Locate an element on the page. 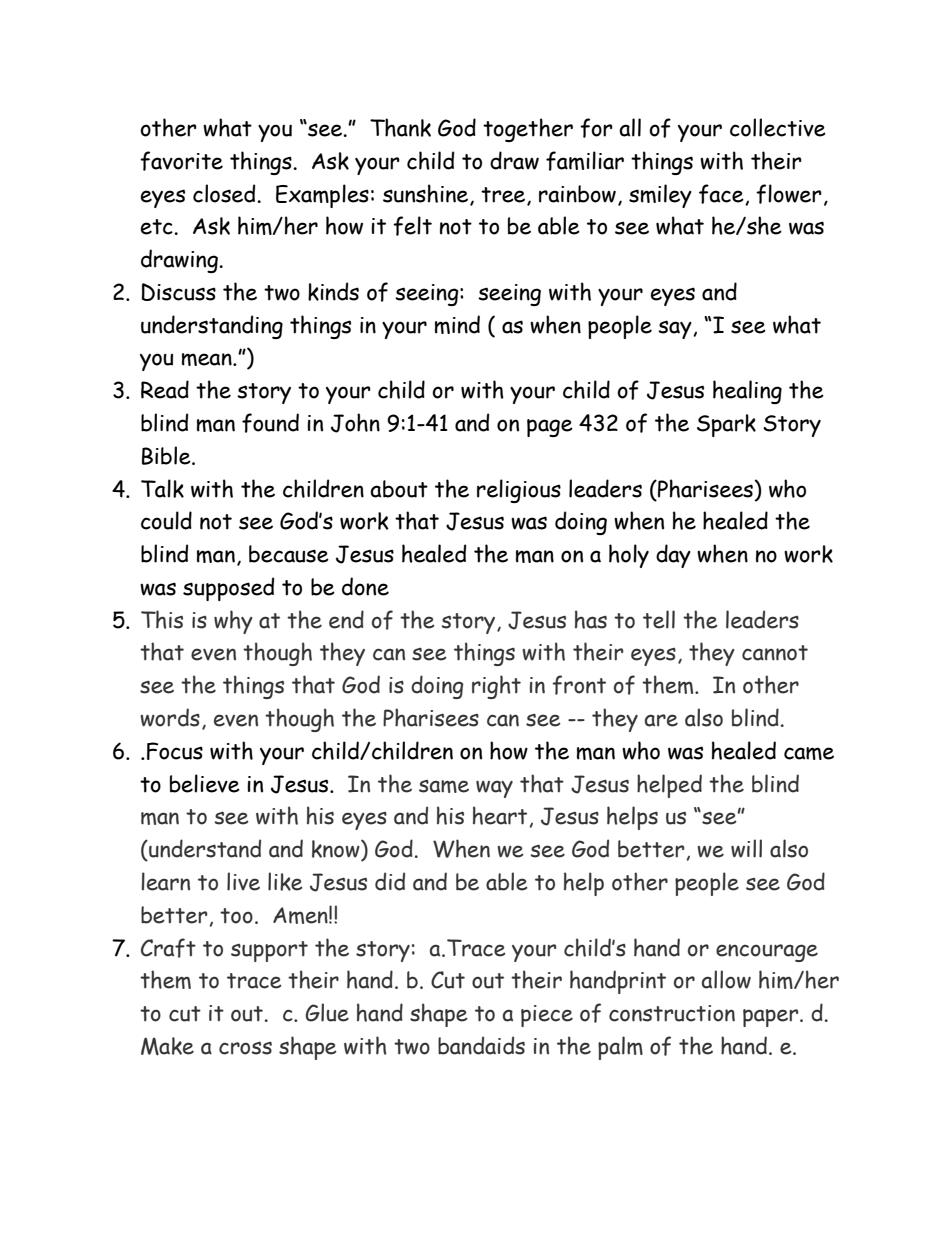 The image size is (952, 1233). day is located at coordinates (673, 556).
